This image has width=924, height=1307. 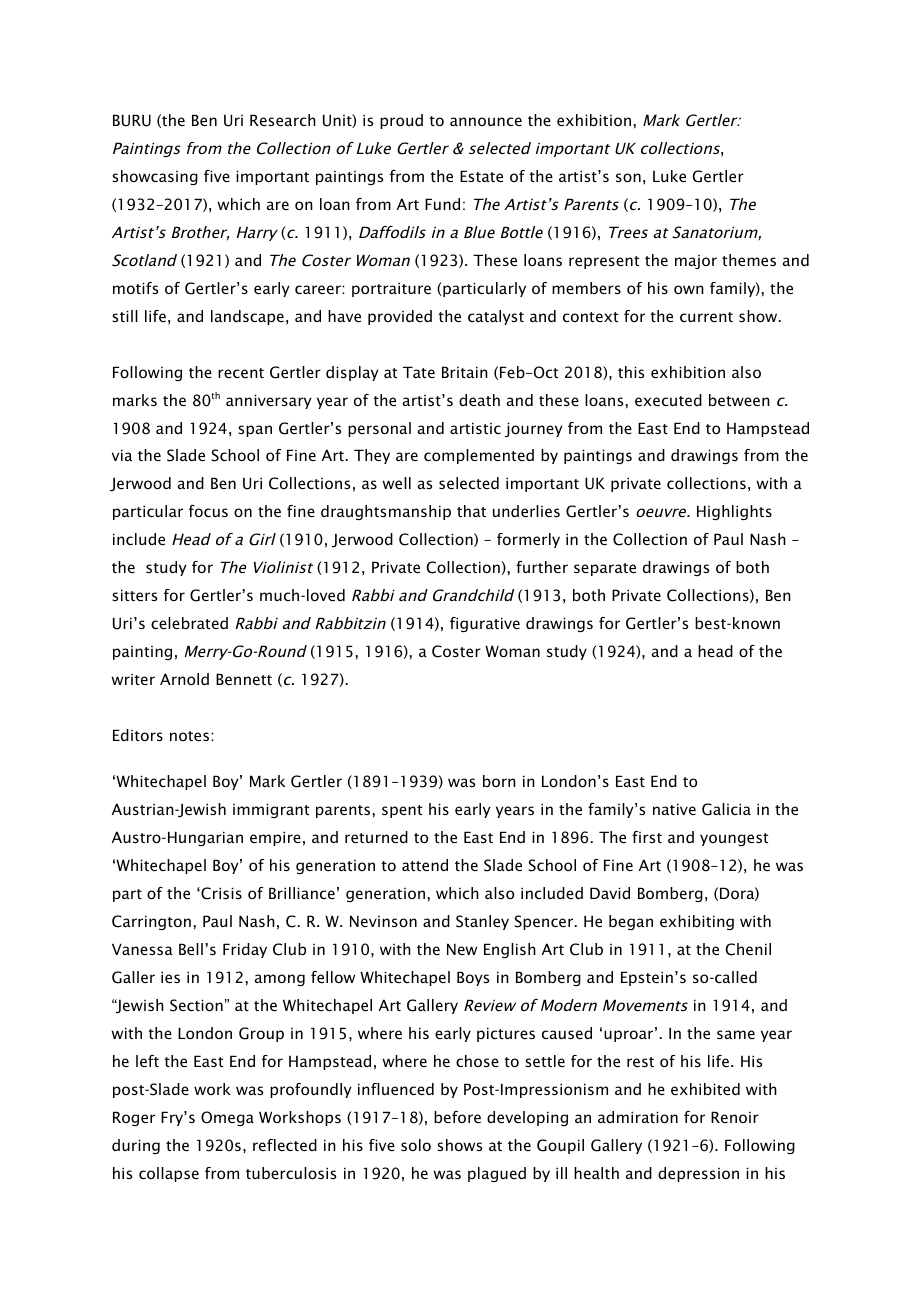 What do you see at coordinates (416, 1145) in the image?
I see `solo` at bounding box center [416, 1145].
